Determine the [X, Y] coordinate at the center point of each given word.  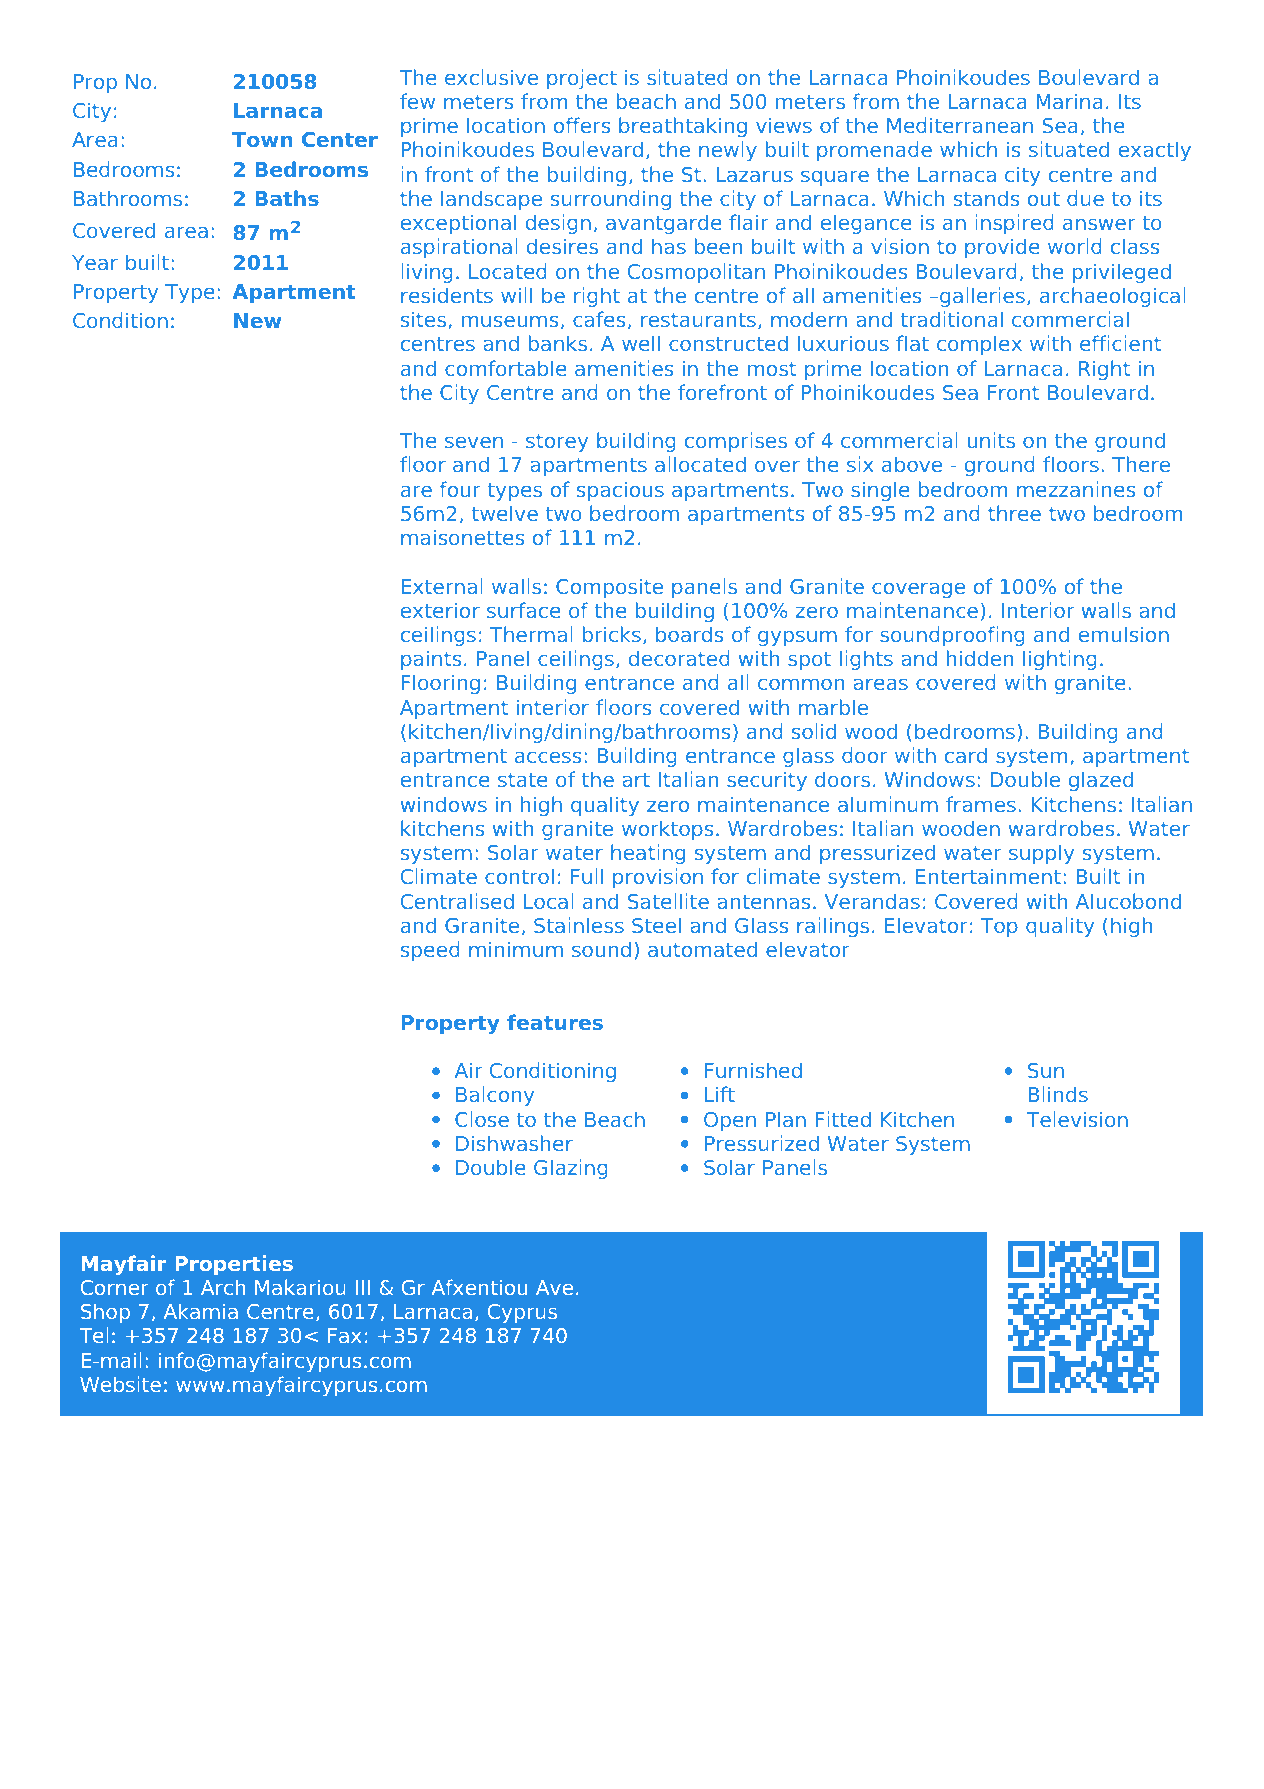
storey [557, 443]
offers [582, 125]
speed [430, 951]
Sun [1046, 1070]
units [991, 440]
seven [474, 442]
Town [262, 139]
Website [120, 1384]
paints [431, 660]
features [555, 1022]
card [966, 755]
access [548, 757]
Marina [1069, 101]
